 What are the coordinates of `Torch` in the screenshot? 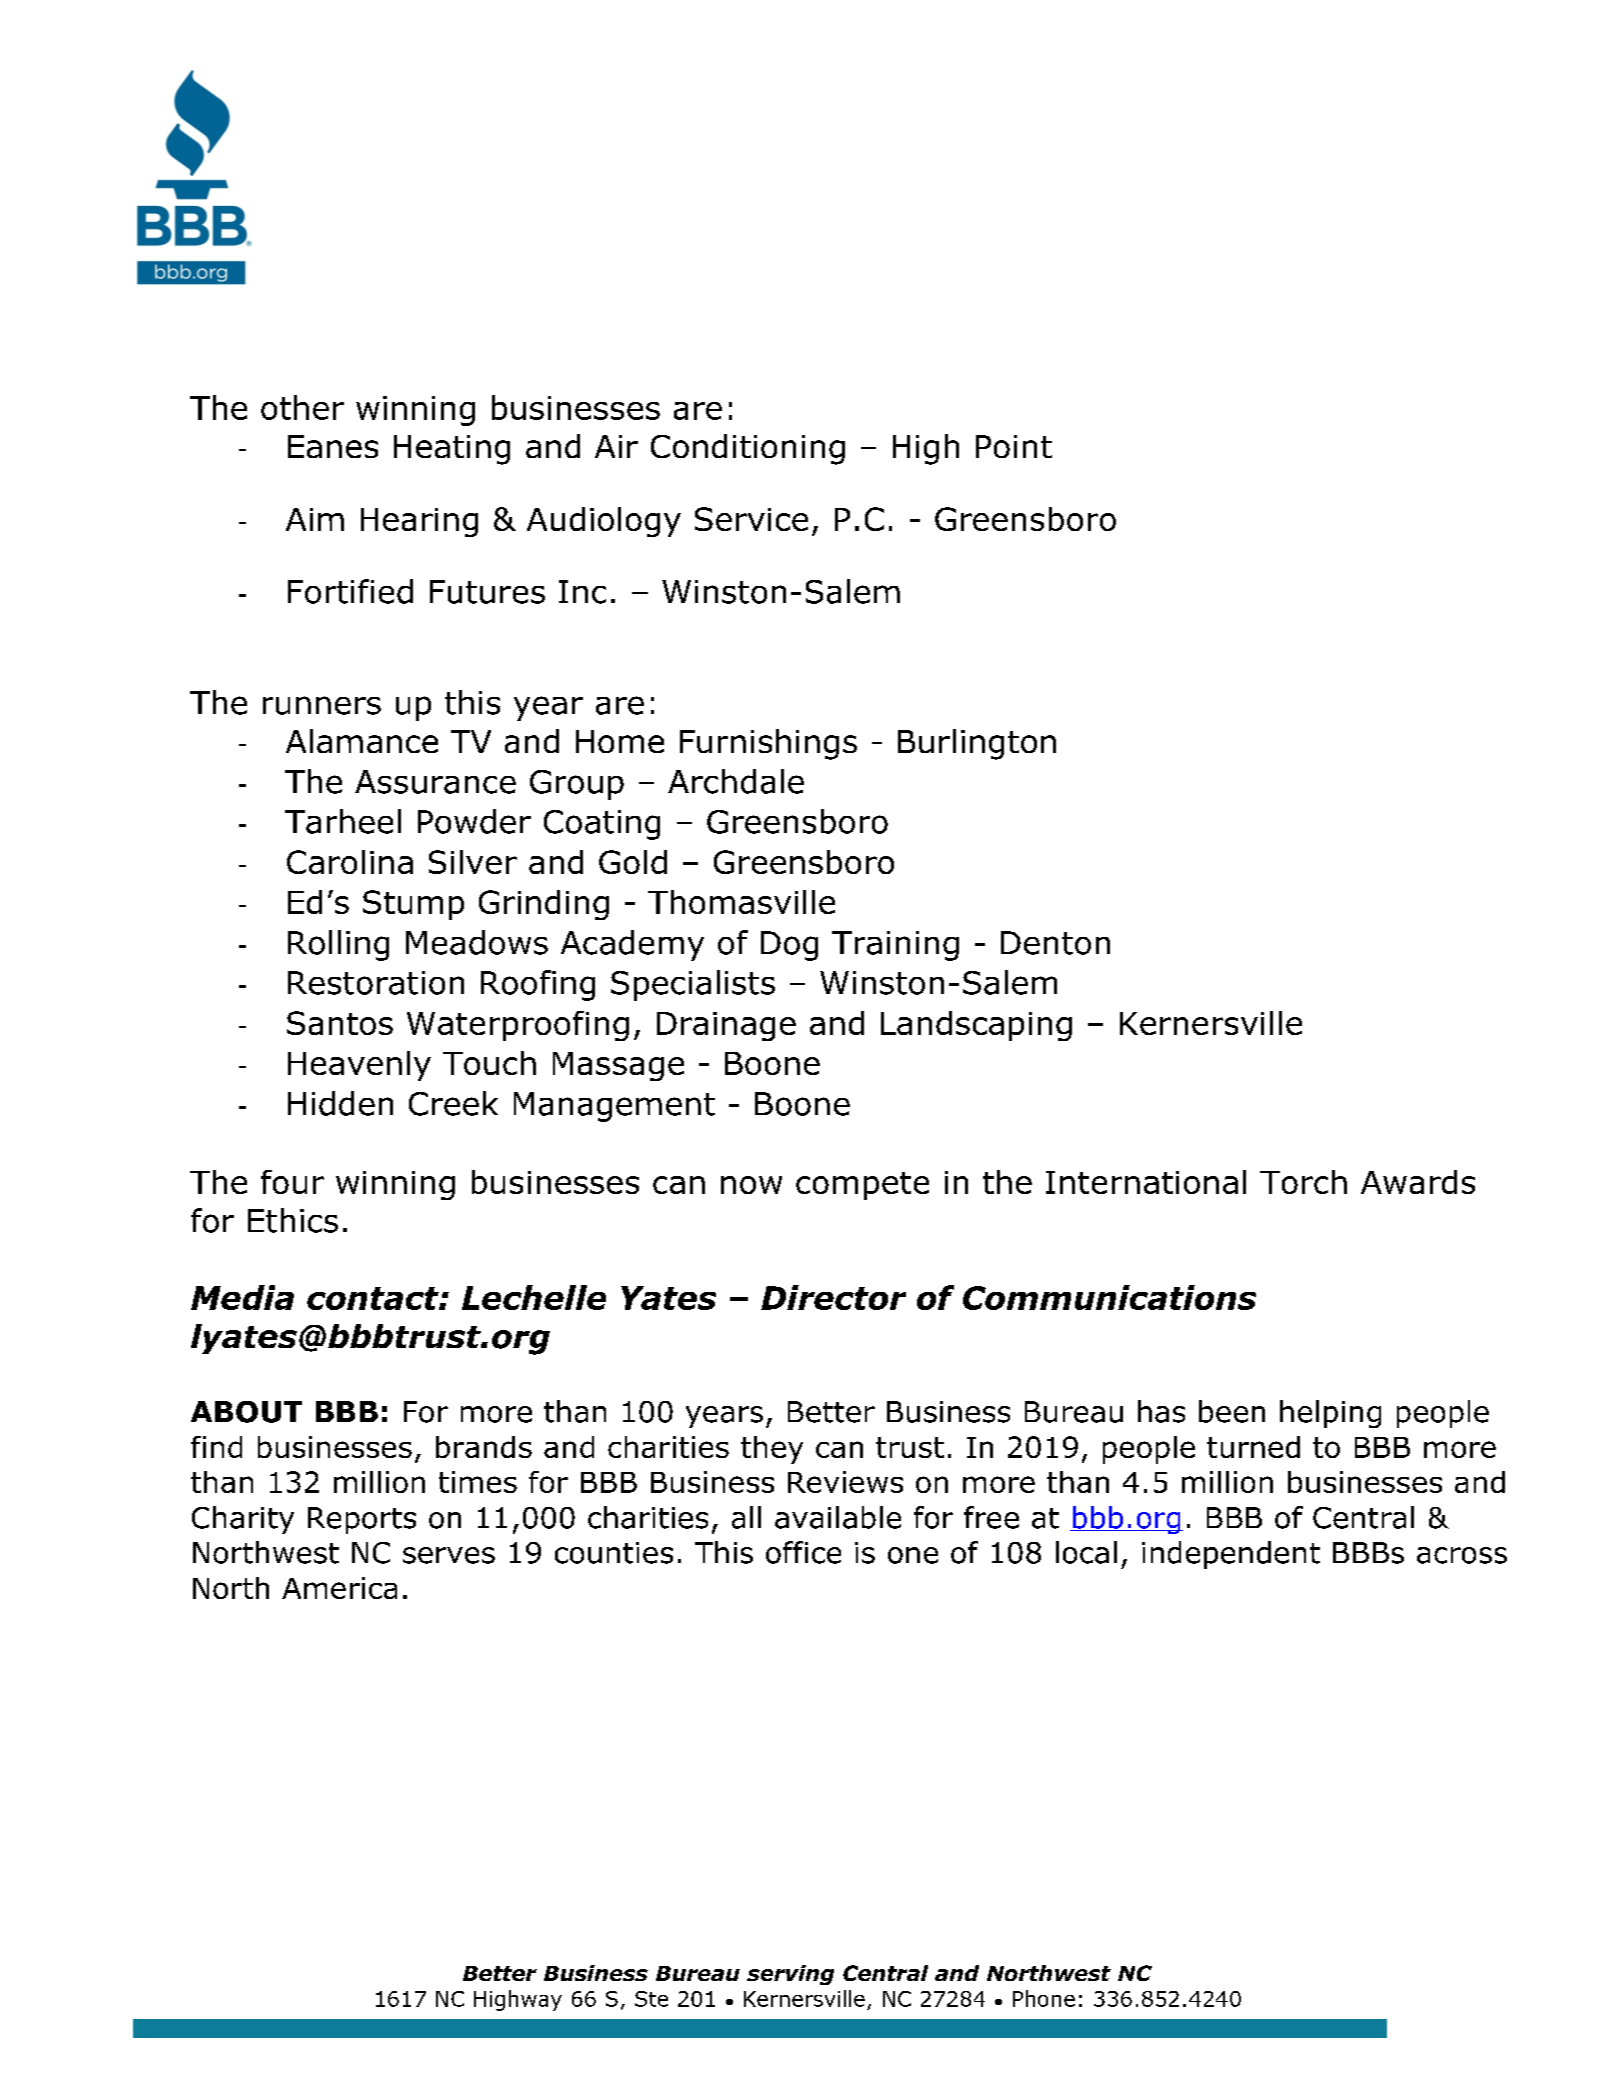 It's located at (1303, 1182).
